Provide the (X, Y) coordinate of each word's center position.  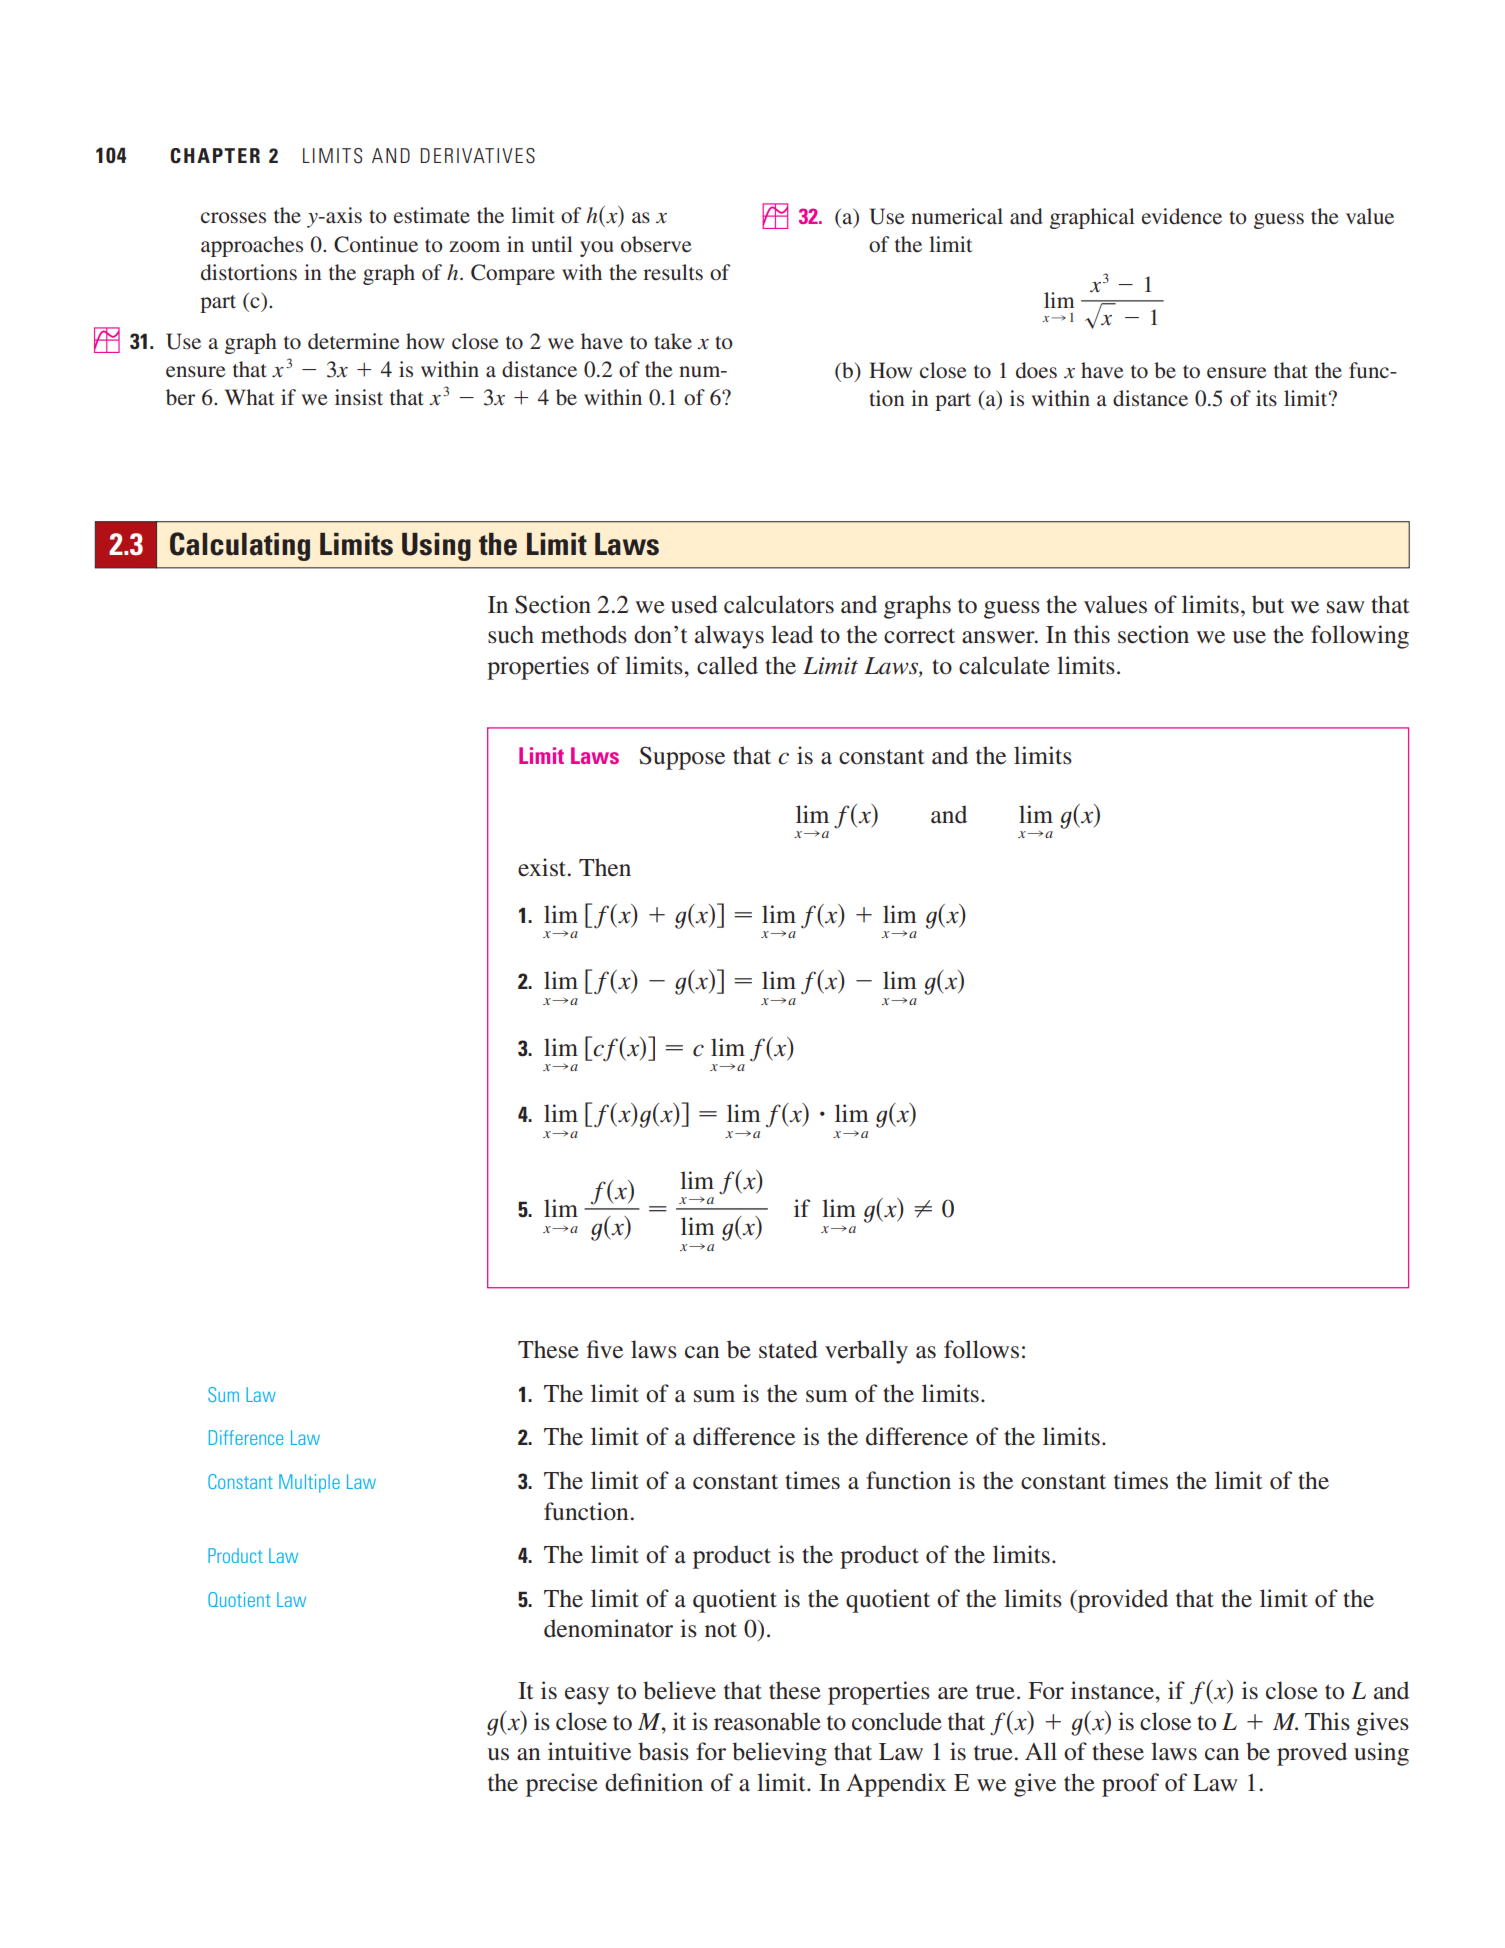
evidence (1182, 216)
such (511, 634)
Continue (376, 244)
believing (779, 1754)
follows (981, 1349)
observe (656, 244)
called (727, 665)
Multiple (309, 1483)
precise (562, 1785)
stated (788, 1349)
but (1268, 604)
